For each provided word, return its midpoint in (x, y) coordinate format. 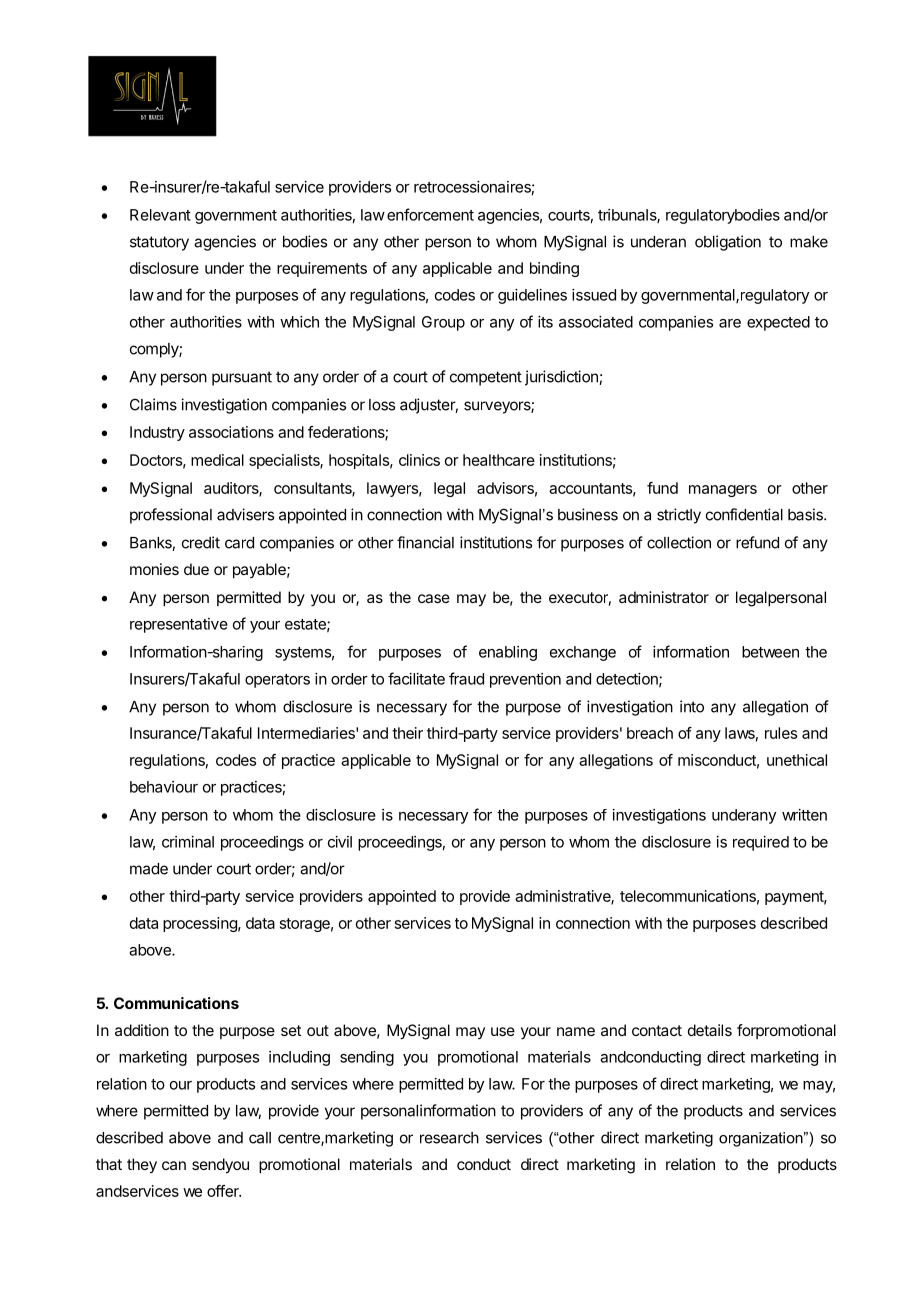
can (174, 1165)
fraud (466, 678)
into (692, 706)
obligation (728, 243)
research (449, 1138)
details (710, 1030)
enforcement (430, 214)
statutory (159, 243)
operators (277, 681)
